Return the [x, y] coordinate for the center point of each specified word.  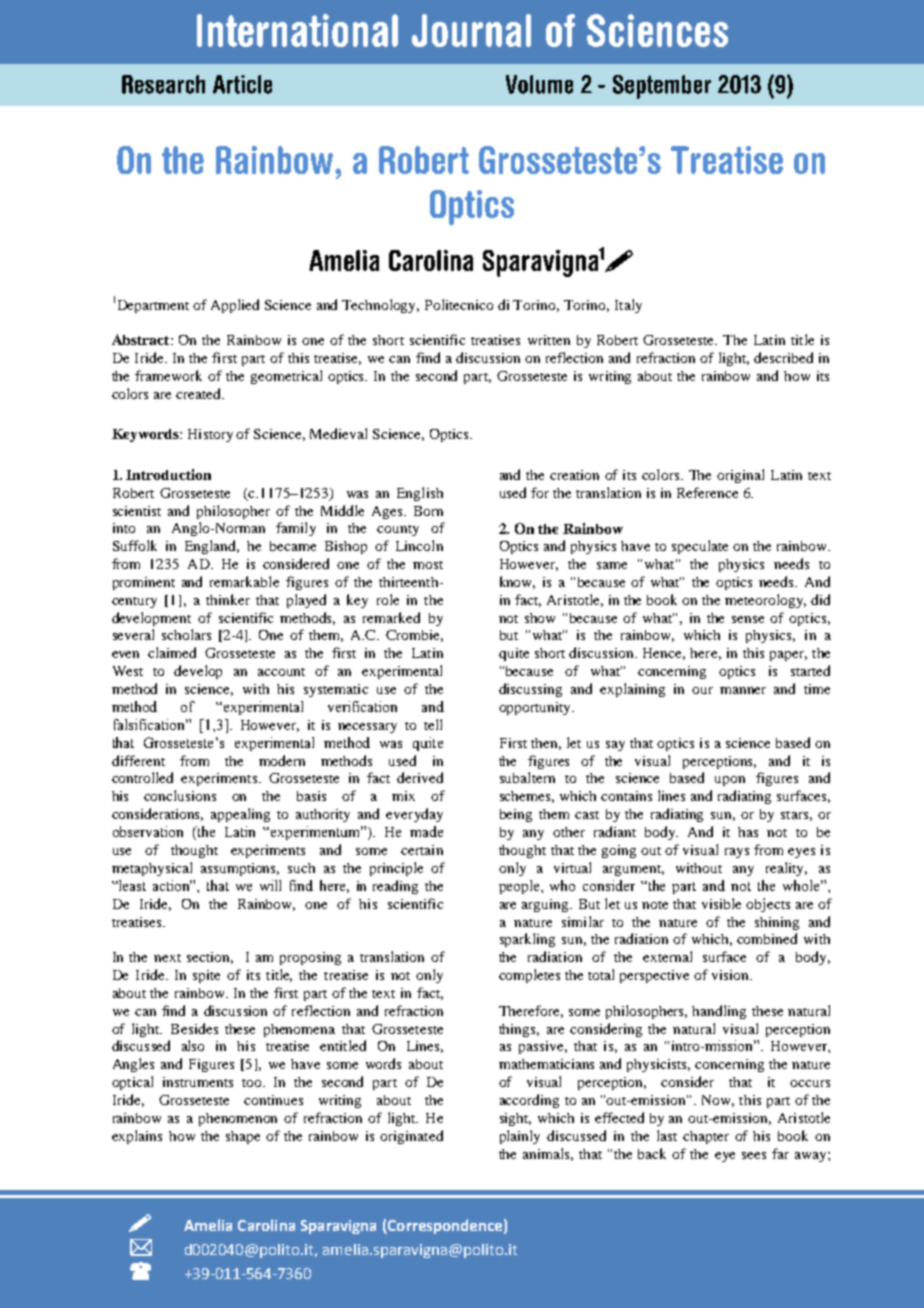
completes [529, 976]
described [783, 357]
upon [730, 781]
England [212, 547]
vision [731, 975]
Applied [235, 306]
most [428, 565]
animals [548, 1154]
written [549, 340]
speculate [700, 547]
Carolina [266, 1225]
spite [206, 976]
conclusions [180, 795]
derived [420, 777]
